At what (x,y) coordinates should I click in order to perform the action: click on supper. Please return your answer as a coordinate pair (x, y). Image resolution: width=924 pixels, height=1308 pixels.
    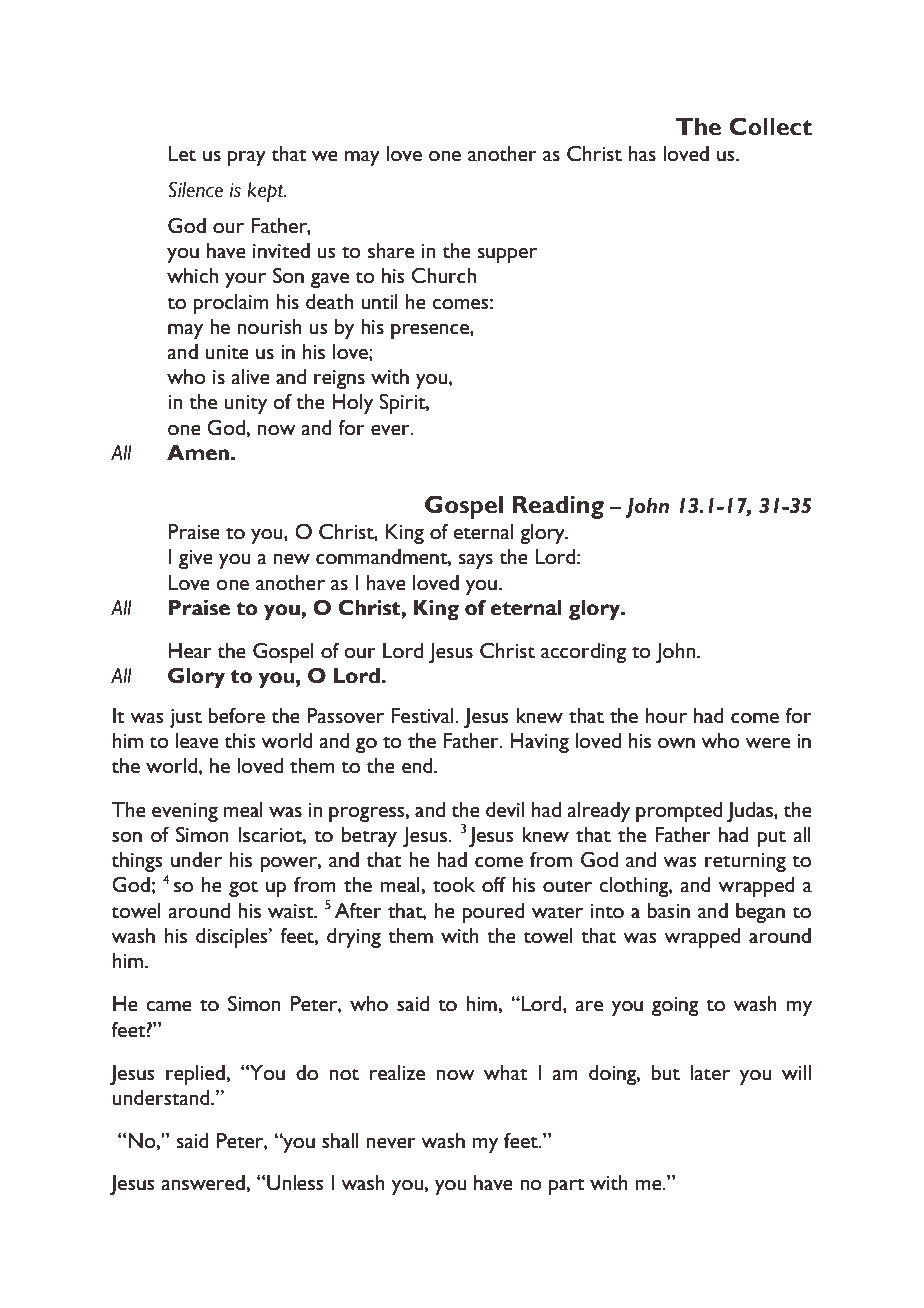
    Looking at the image, I should click on (507, 255).
